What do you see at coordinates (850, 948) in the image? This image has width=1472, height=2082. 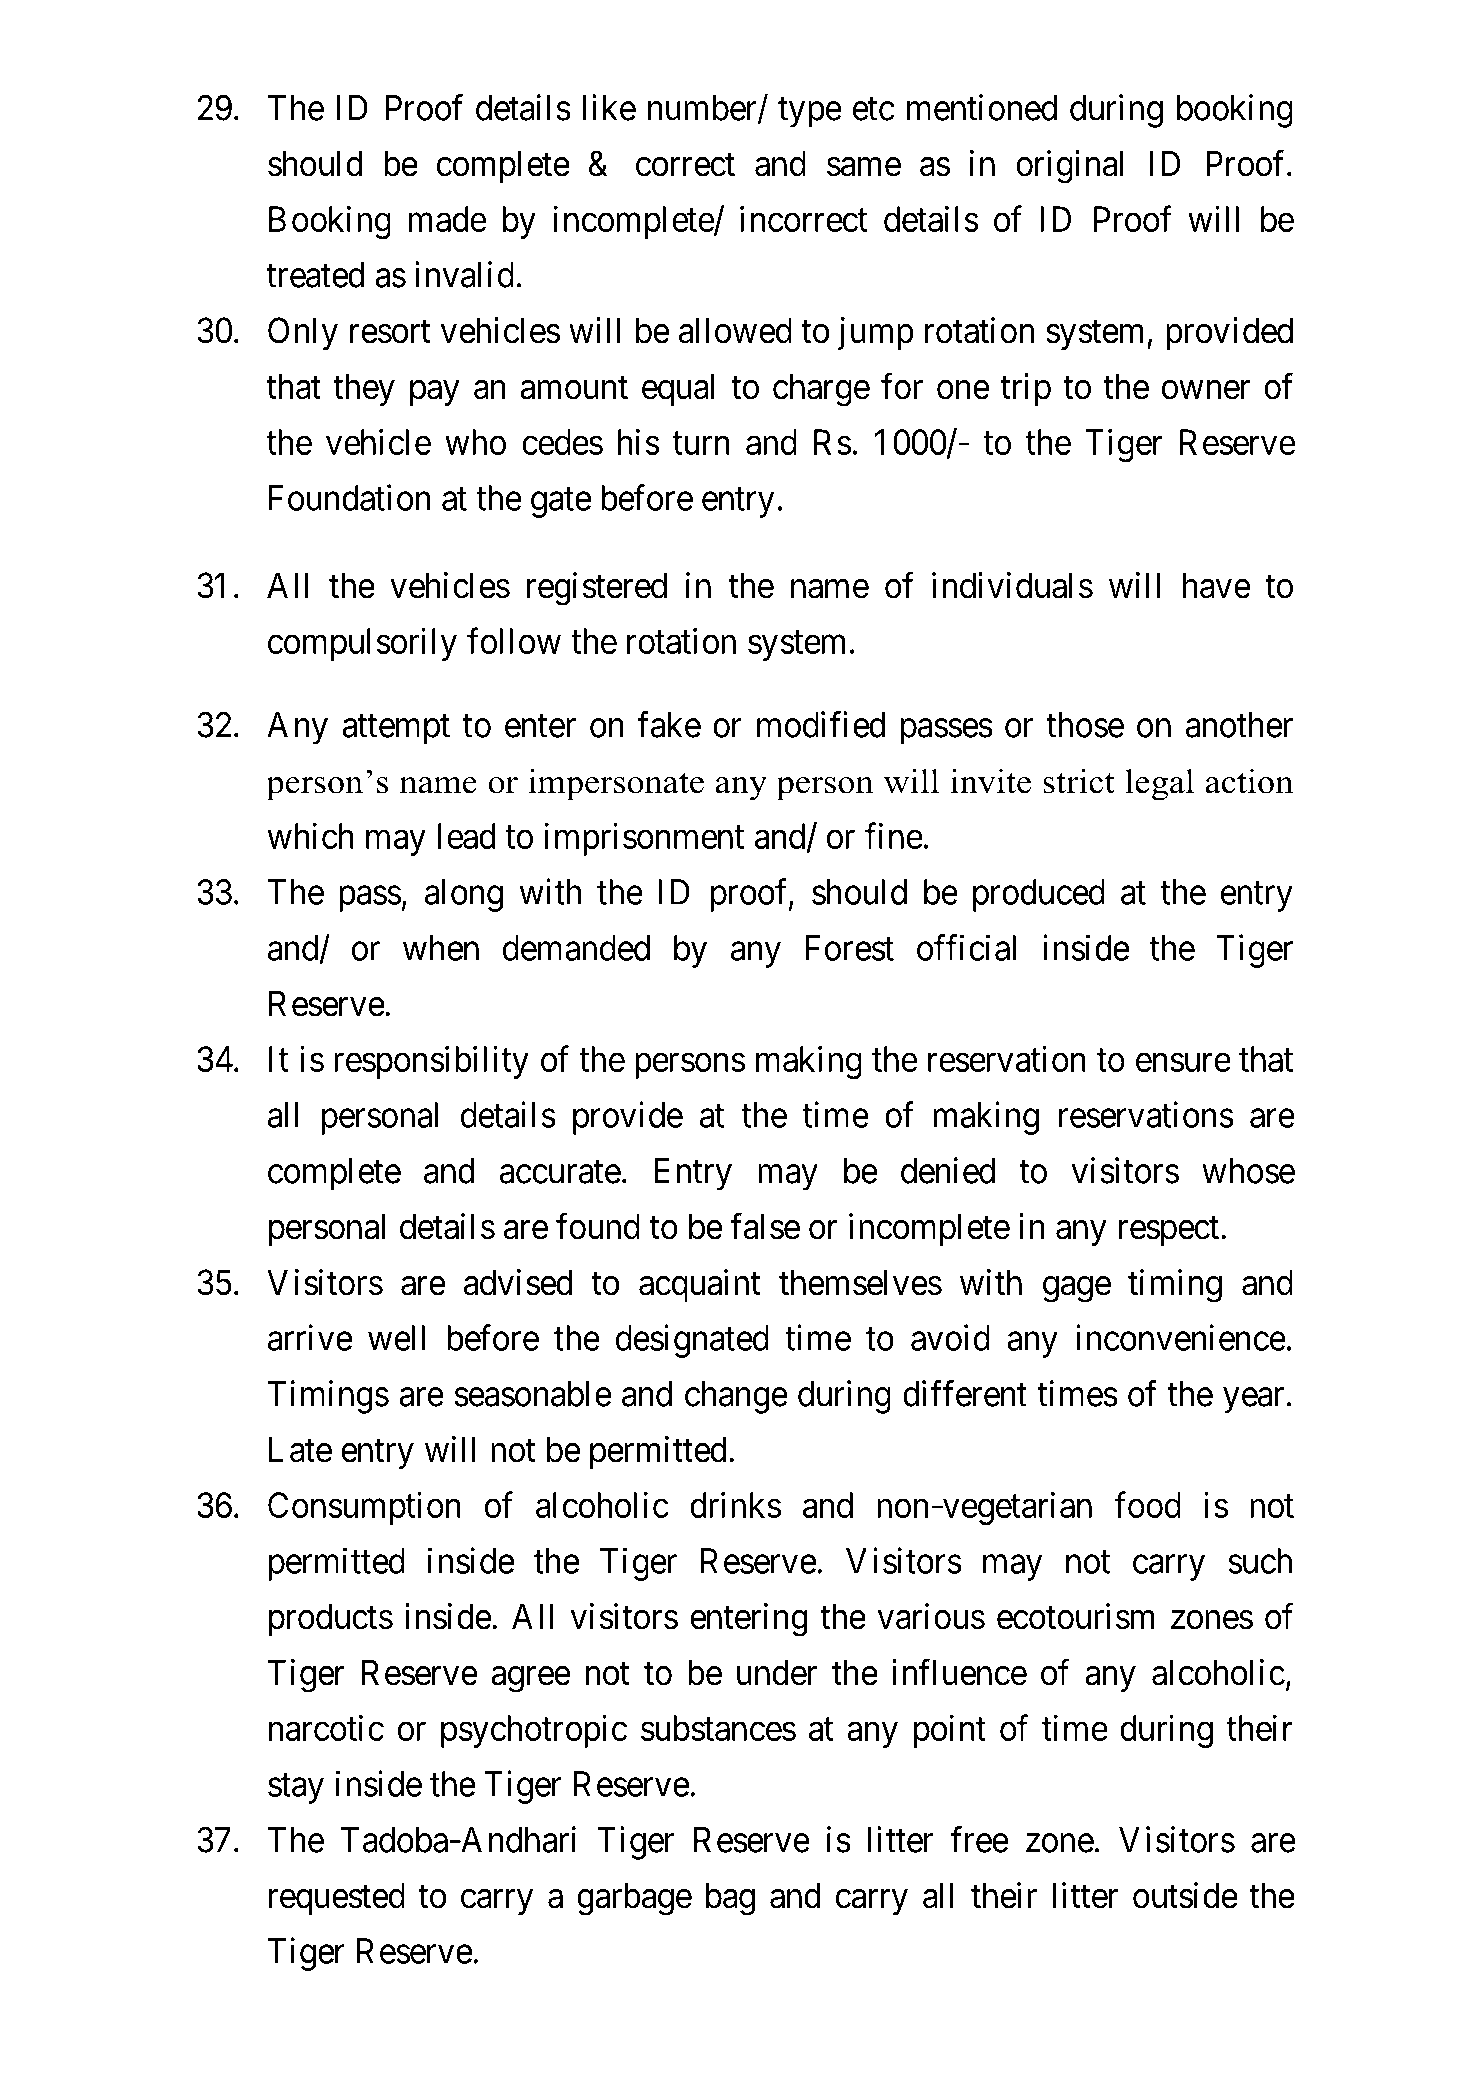 I see `Forest` at bounding box center [850, 948].
